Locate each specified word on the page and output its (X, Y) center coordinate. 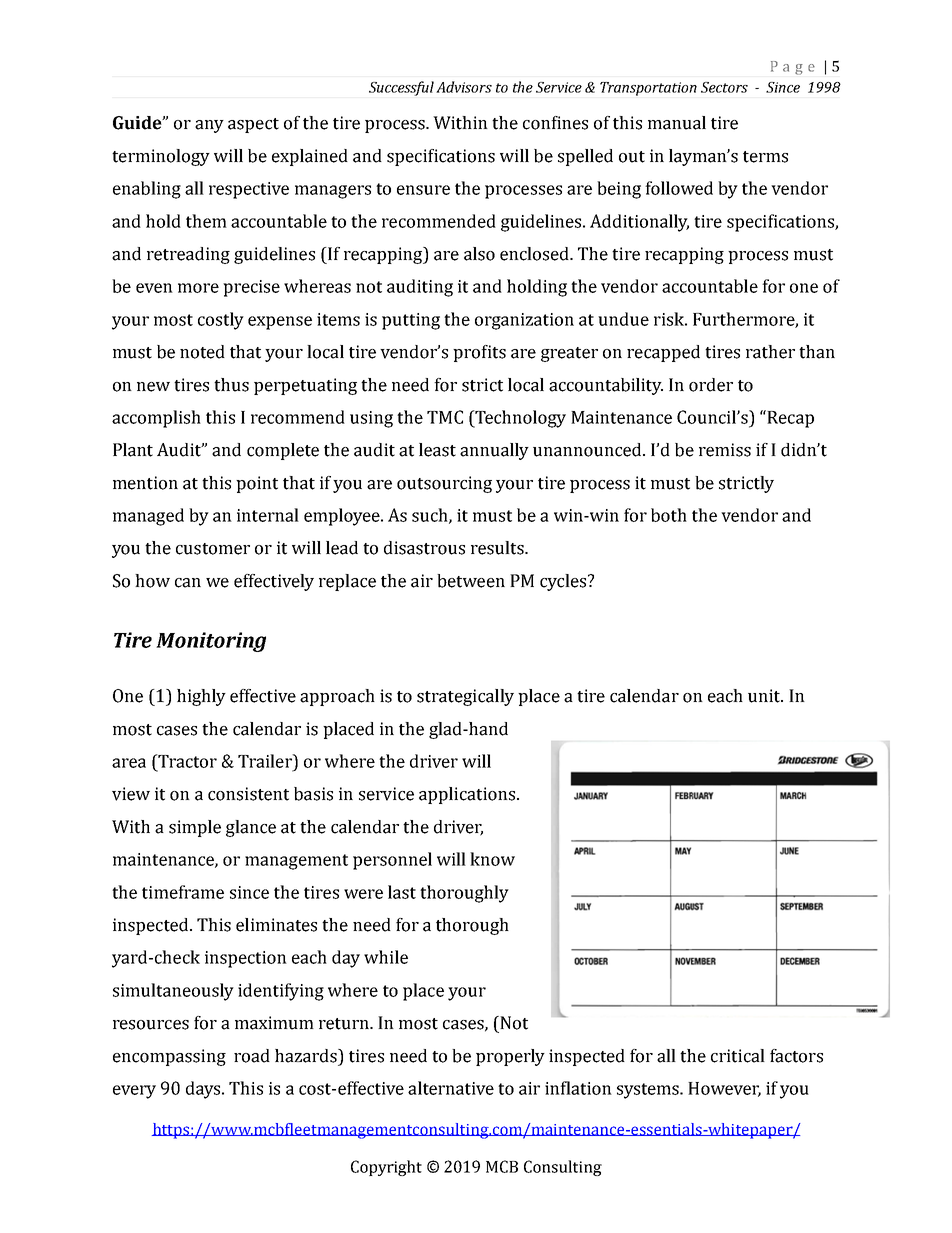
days (204, 1090)
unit (765, 696)
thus (231, 385)
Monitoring (211, 642)
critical (738, 1056)
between (471, 581)
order (711, 385)
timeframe (183, 892)
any (209, 126)
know (492, 859)
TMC (445, 417)
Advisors (464, 87)
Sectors (724, 87)
